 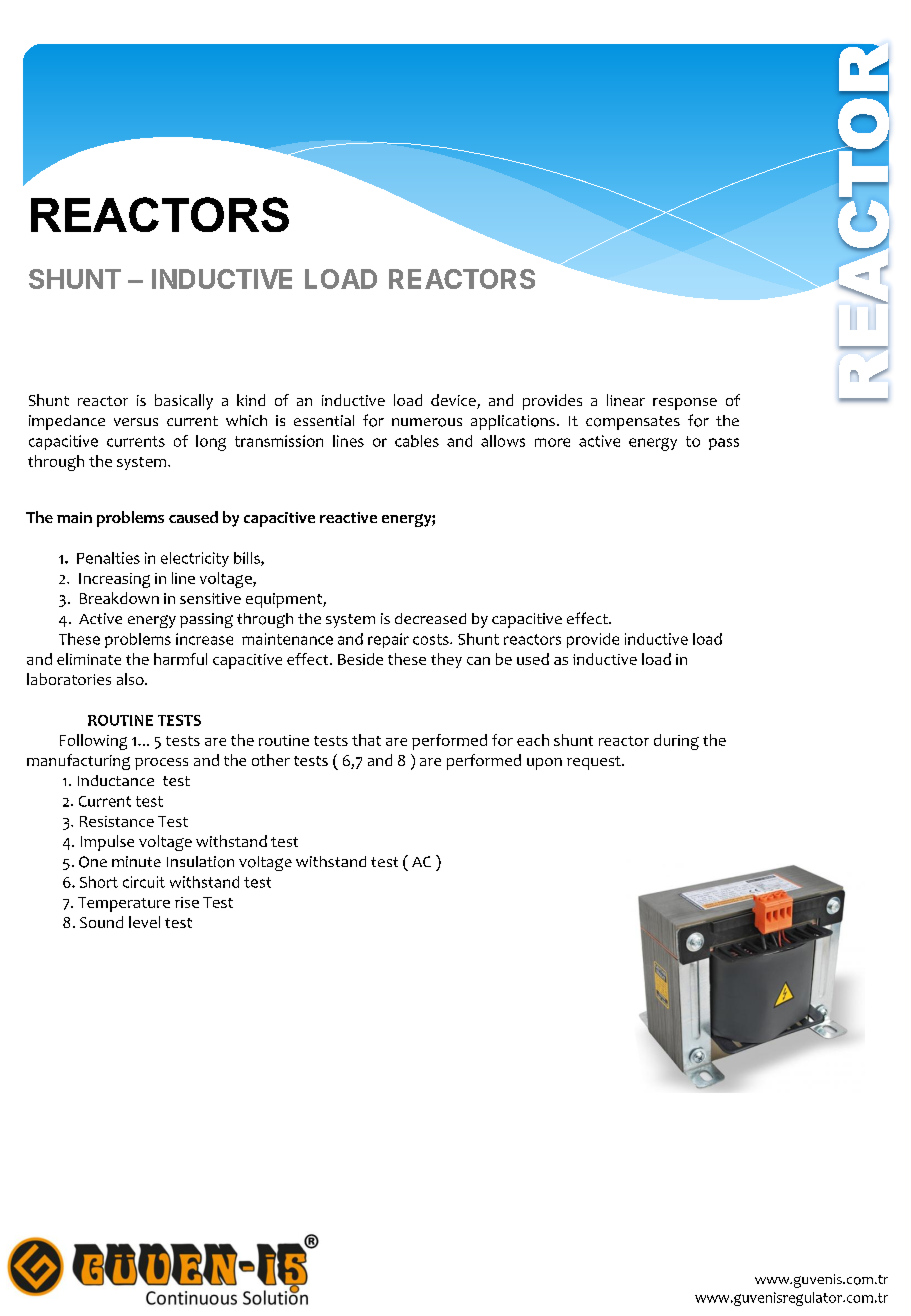 What do you see at coordinates (187, 902) in the image?
I see `rise` at bounding box center [187, 902].
